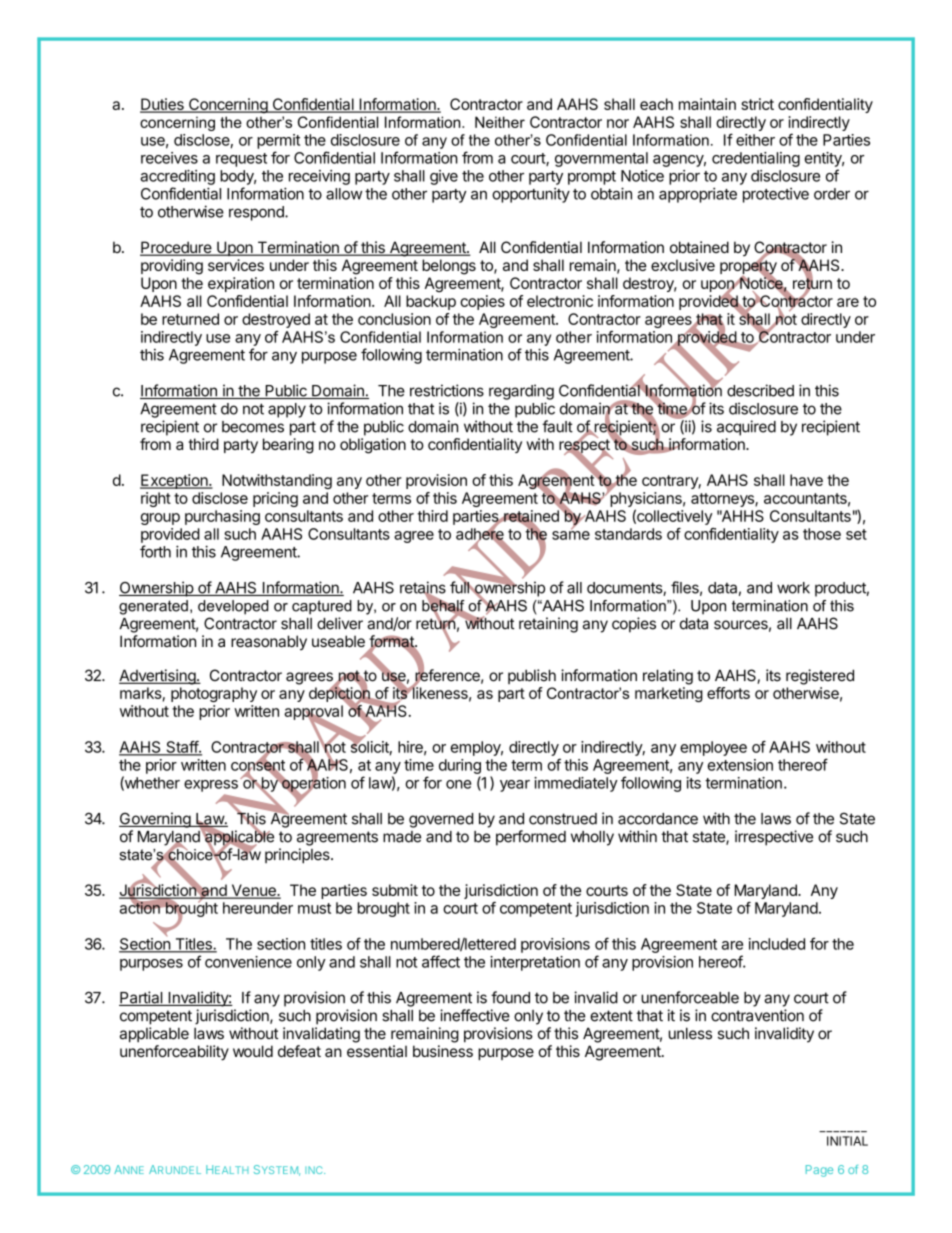  What do you see at coordinates (756, 159) in the document?
I see `credentialing` at bounding box center [756, 159].
